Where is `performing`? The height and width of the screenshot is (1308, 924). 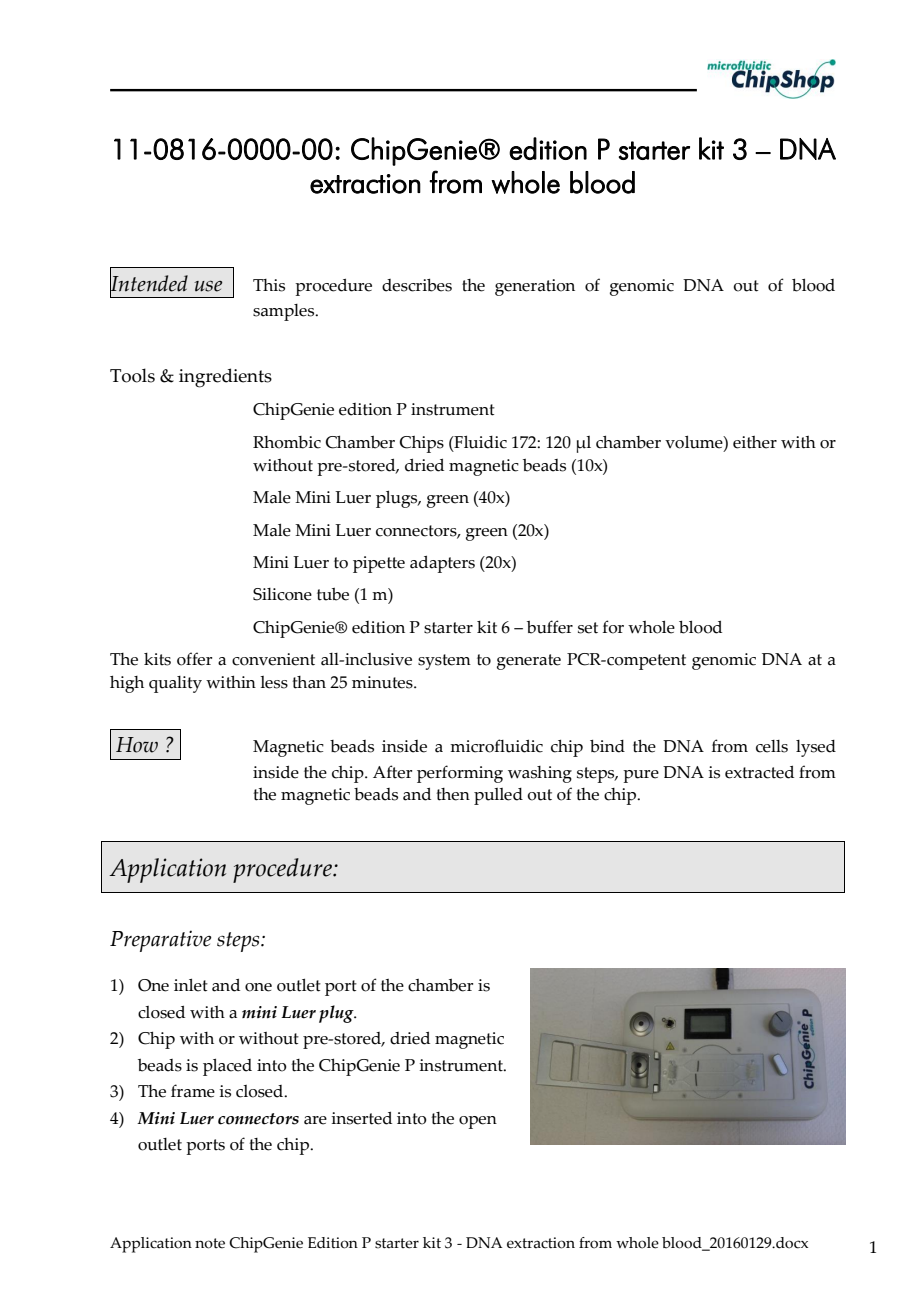
performing is located at coordinates (460, 774).
